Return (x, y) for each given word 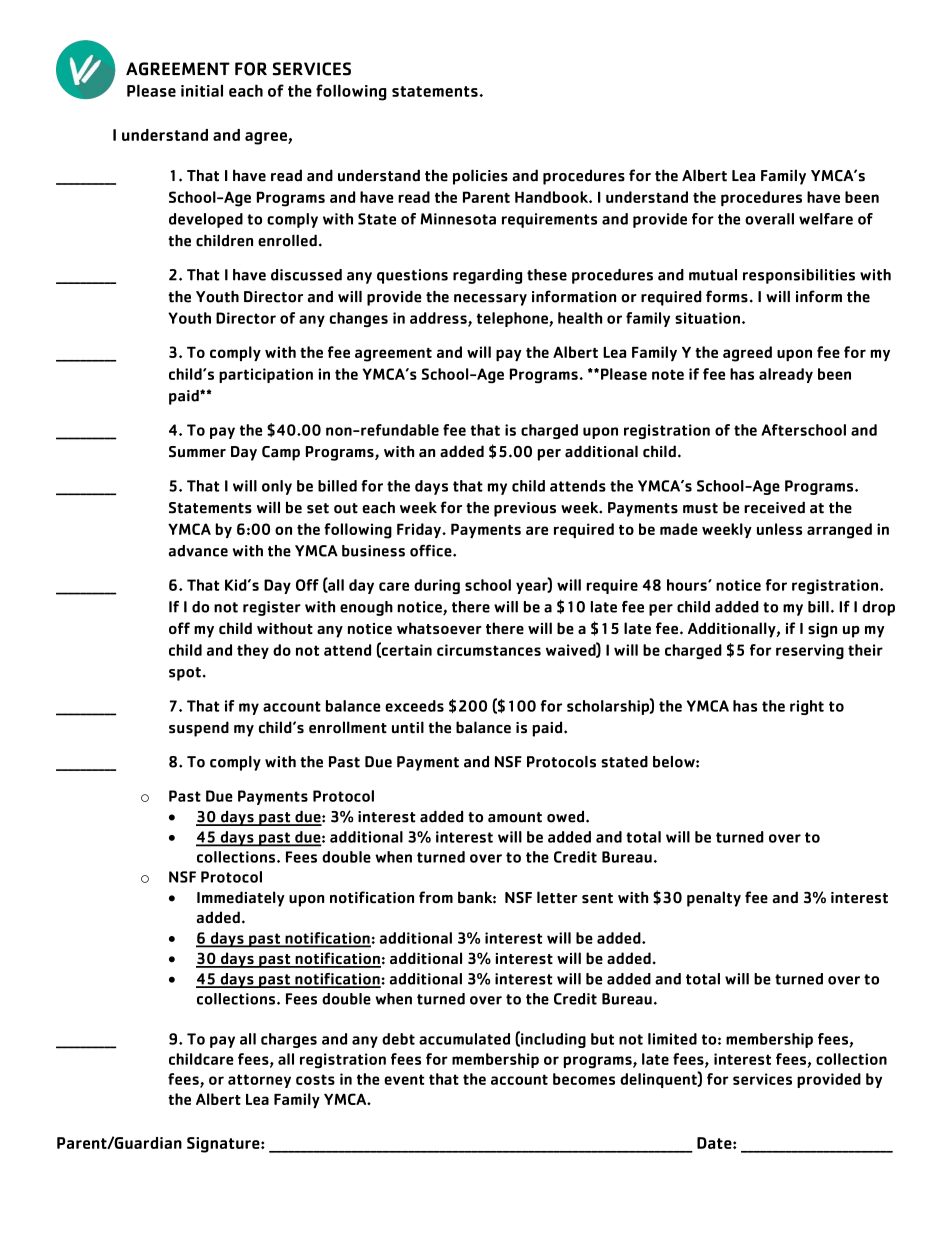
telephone (513, 319)
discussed (306, 275)
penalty (714, 899)
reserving (810, 651)
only (277, 487)
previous (525, 509)
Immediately (241, 899)
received (774, 507)
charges (289, 1040)
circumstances (489, 650)
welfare (826, 219)
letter (557, 897)
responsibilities (799, 276)
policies (480, 177)
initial (202, 90)
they (253, 651)
